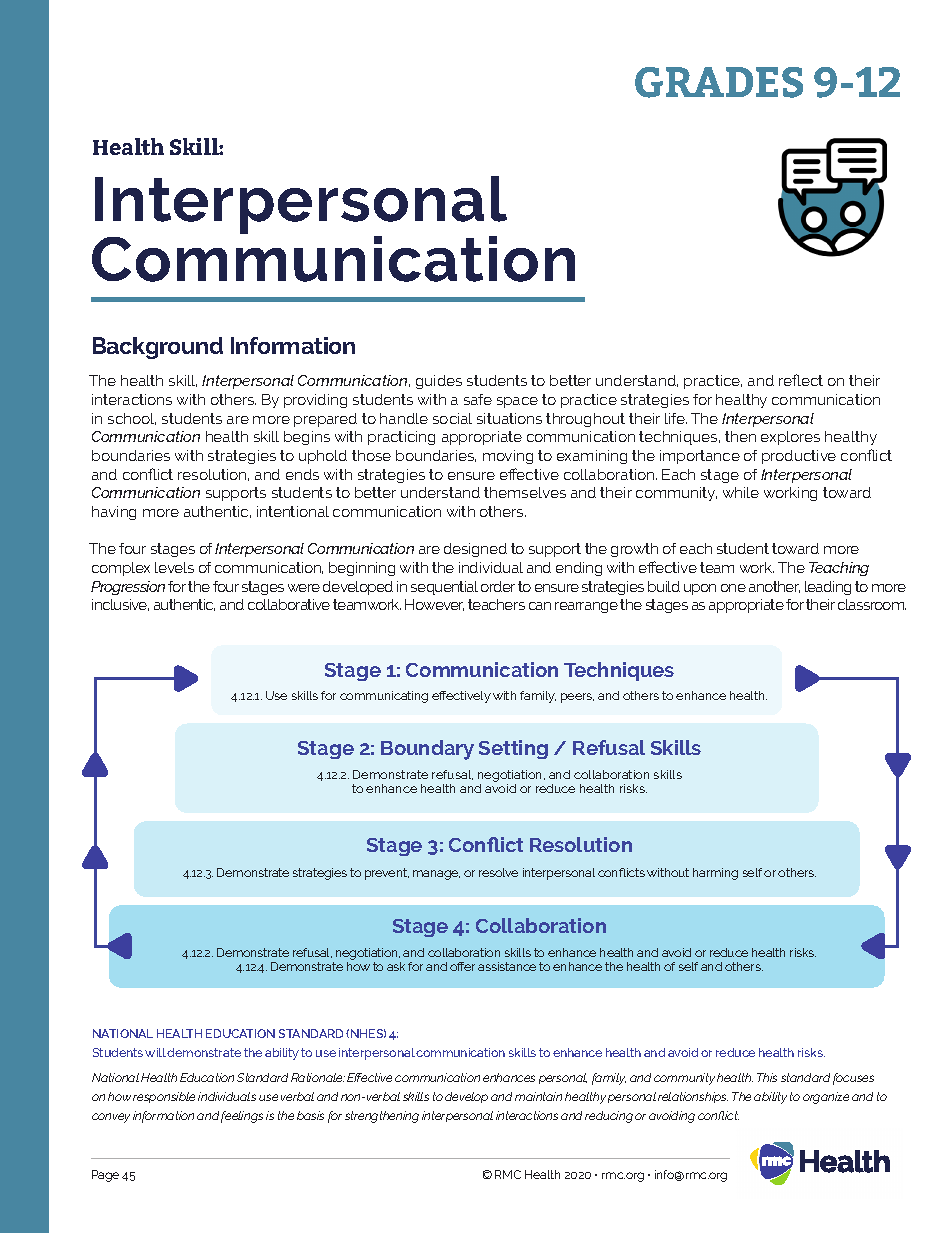  I want to click on inclusive, so click(120, 605).
